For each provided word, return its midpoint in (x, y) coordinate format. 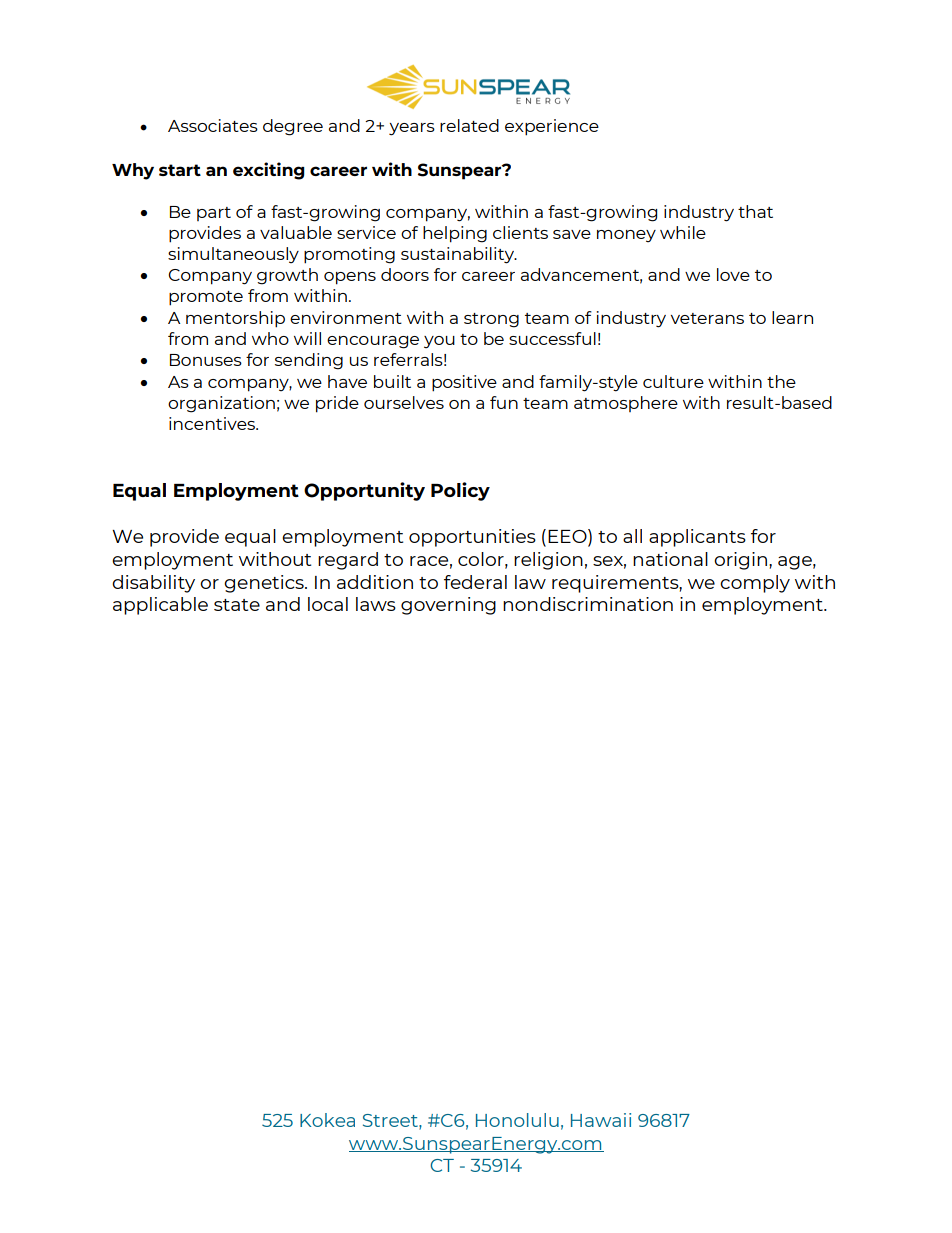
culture (673, 381)
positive (464, 383)
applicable (160, 606)
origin (740, 561)
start (180, 170)
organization (221, 404)
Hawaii (601, 1120)
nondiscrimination (588, 604)
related (469, 125)
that (755, 211)
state (237, 605)
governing (448, 606)
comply (755, 584)
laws (376, 604)
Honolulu (517, 1120)
